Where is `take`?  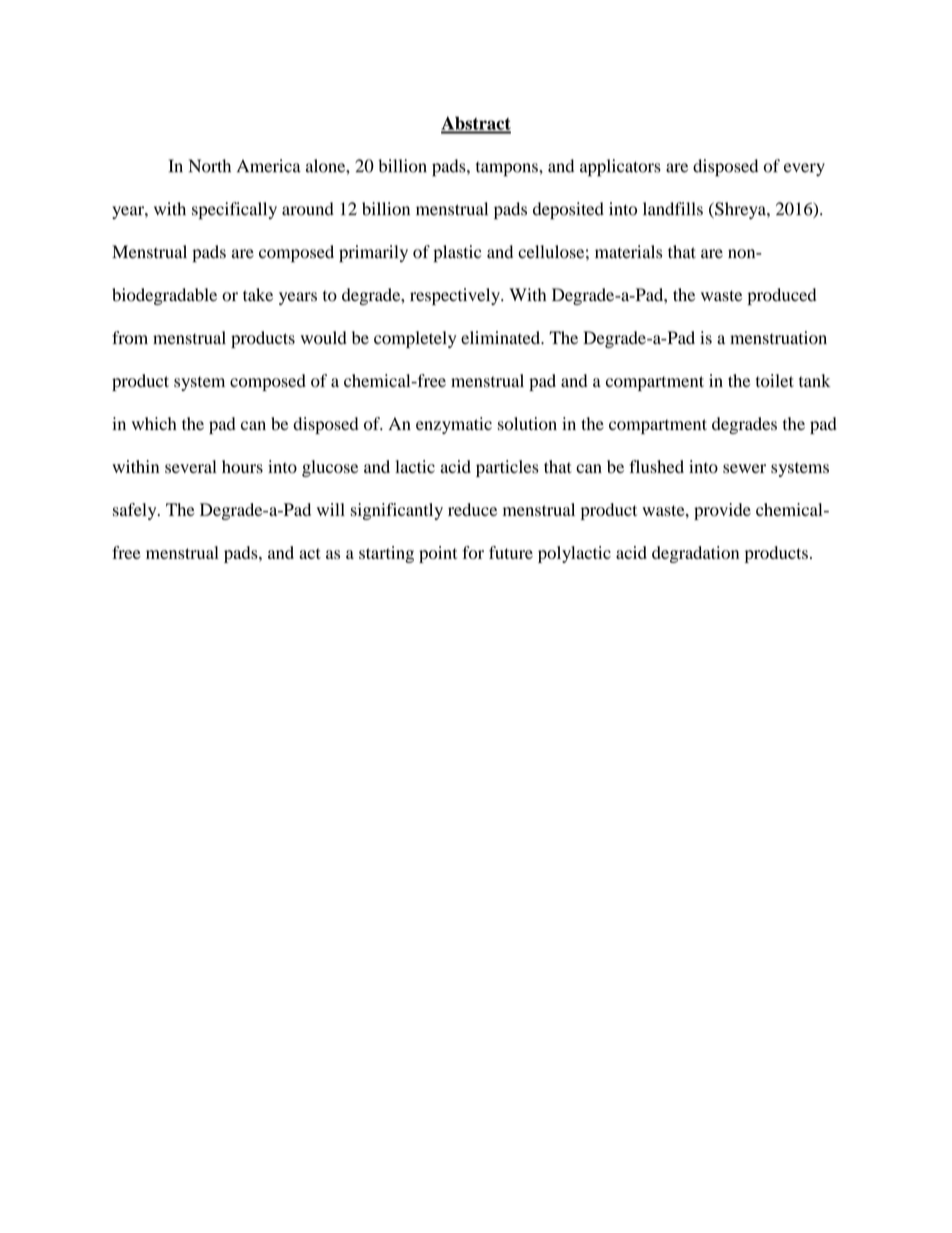
take is located at coordinates (258, 295).
